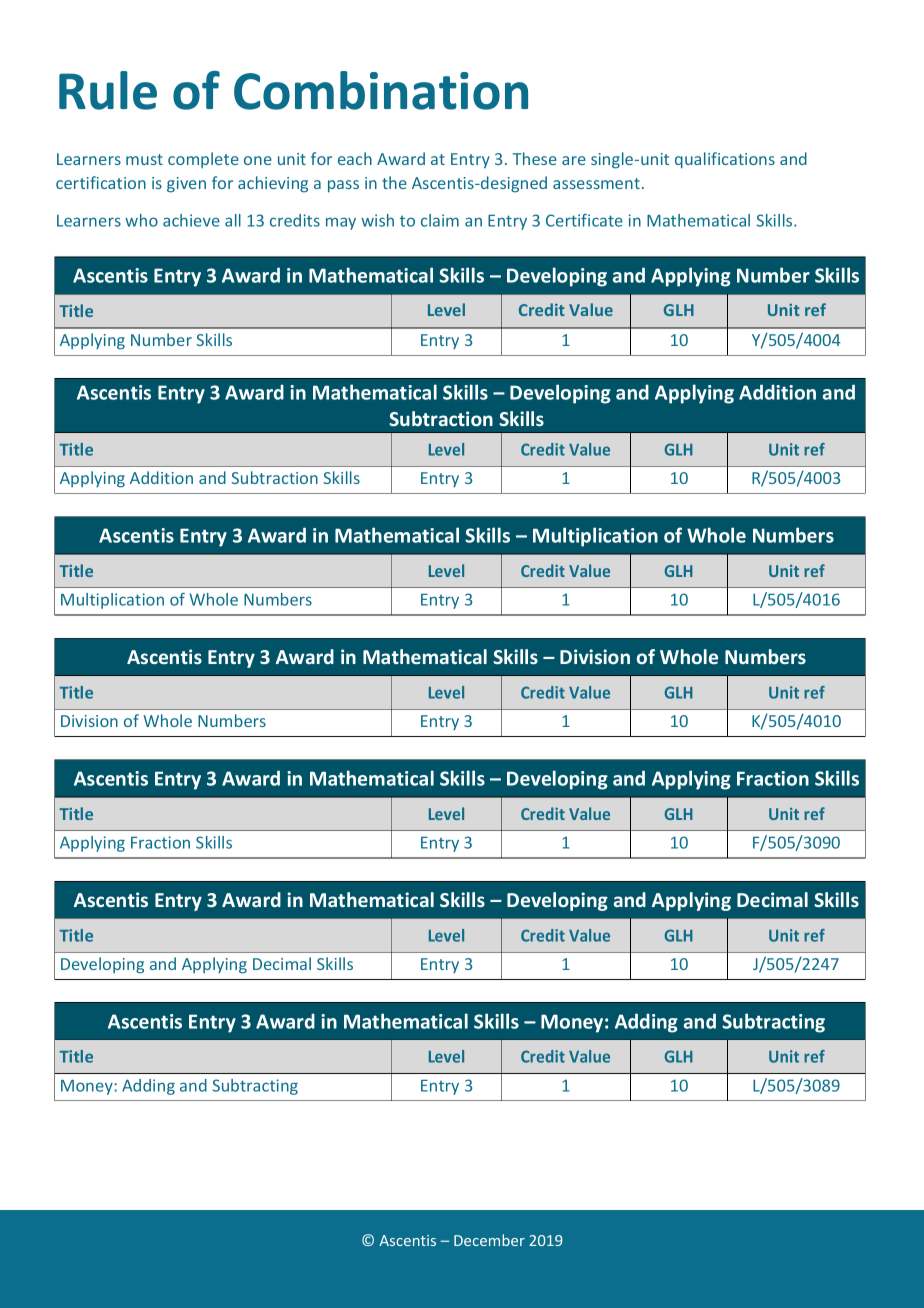 The width and height of the screenshot is (924, 1308). What do you see at coordinates (203, 160) in the screenshot?
I see `complete` at bounding box center [203, 160].
